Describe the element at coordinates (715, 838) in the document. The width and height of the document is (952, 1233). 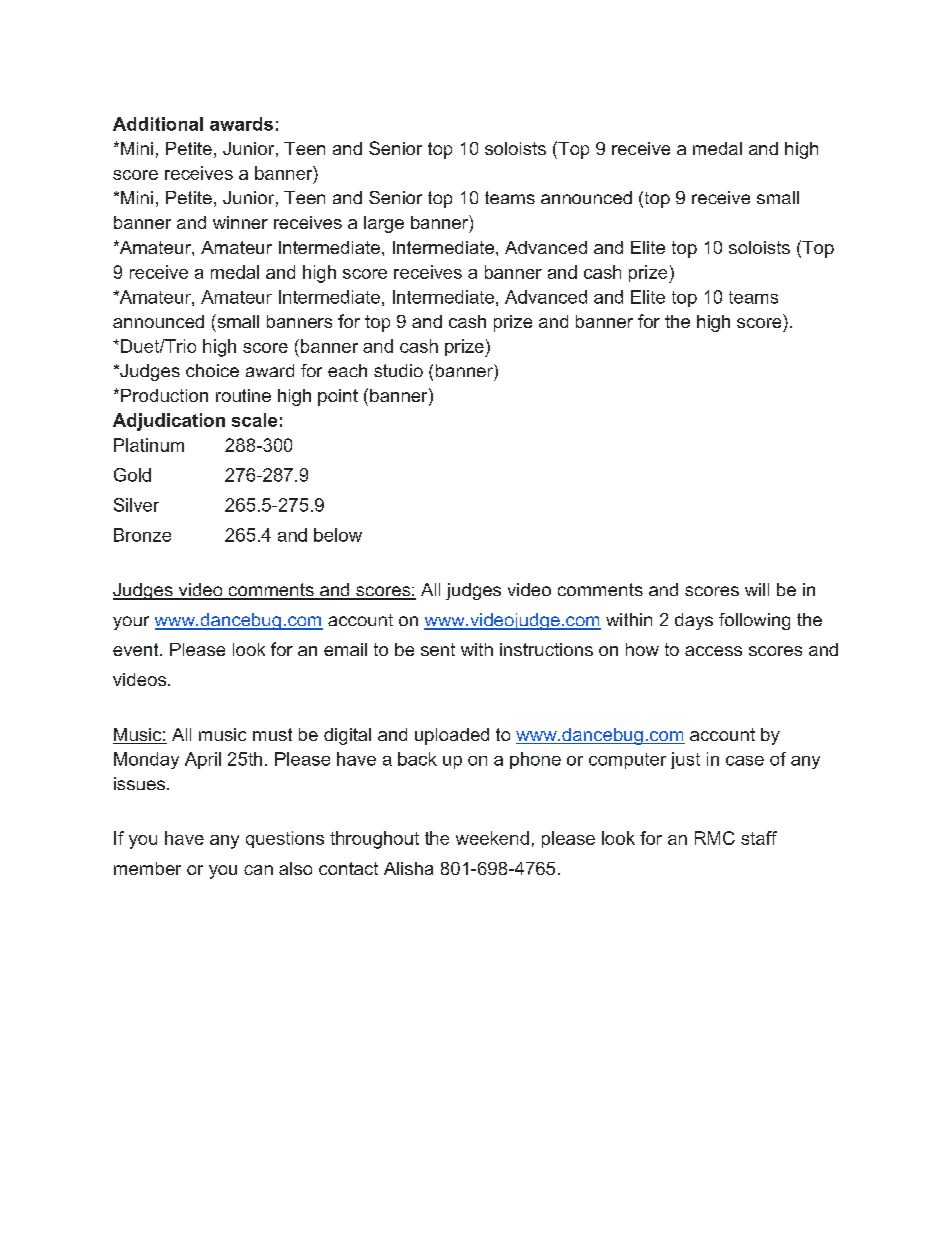
I see `RMC` at that location.
